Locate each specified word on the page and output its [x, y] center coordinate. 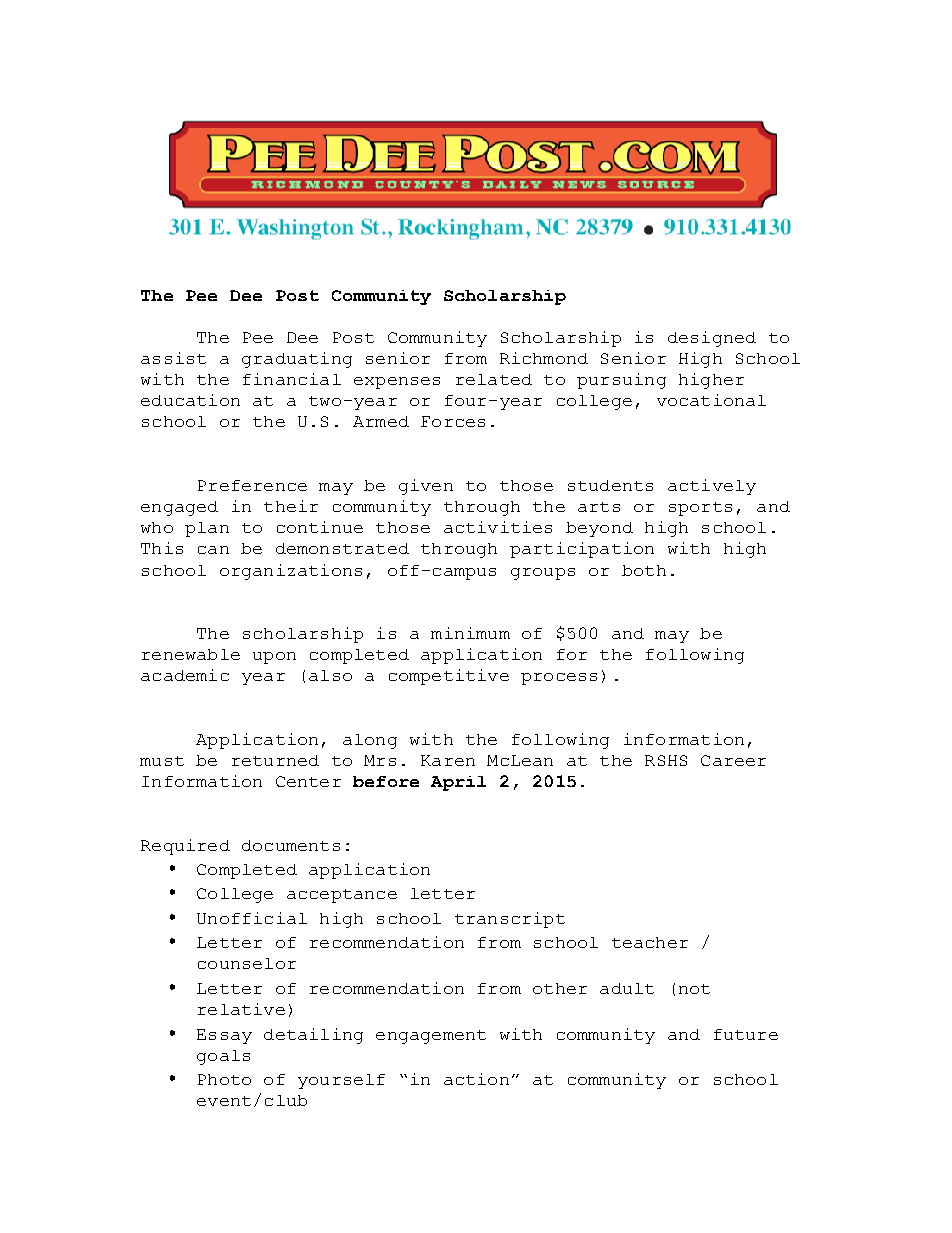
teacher [650, 942]
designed [712, 339]
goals [223, 1057]
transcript [510, 920]
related [494, 379]
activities [498, 527]
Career [733, 760]
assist [173, 358]
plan [207, 529]
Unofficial [252, 918]
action [476, 1079]
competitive [449, 677]
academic [185, 675]
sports [700, 509]
